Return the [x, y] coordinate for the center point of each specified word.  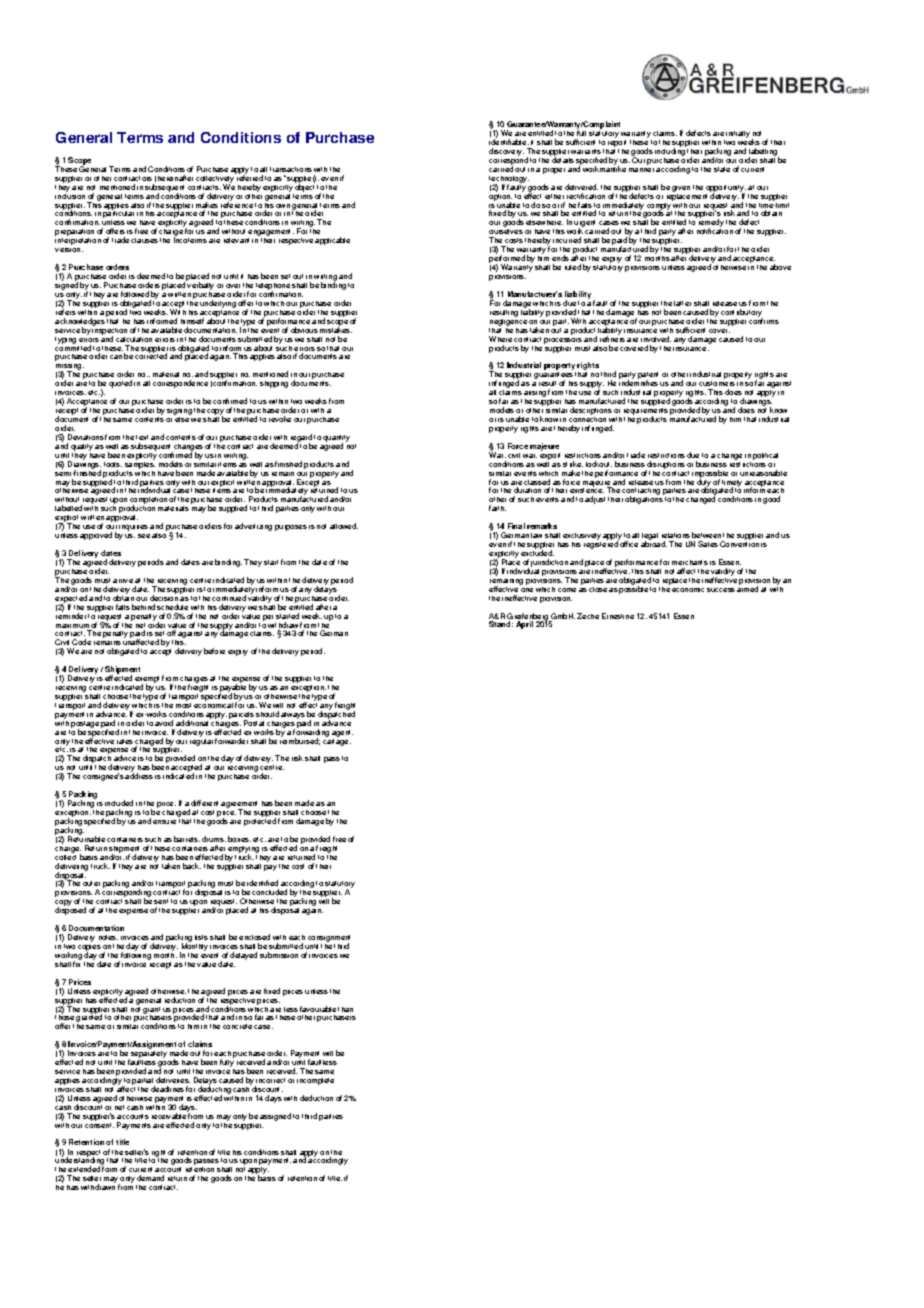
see [144, 536]
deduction [316, 1098]
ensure [164, 822]
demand [150, 1178]
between [706, 535]
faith [497, 508]
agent [342, 733]
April [524, 625]
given [681, 189]
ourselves [506, 233]
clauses [144, 240]
